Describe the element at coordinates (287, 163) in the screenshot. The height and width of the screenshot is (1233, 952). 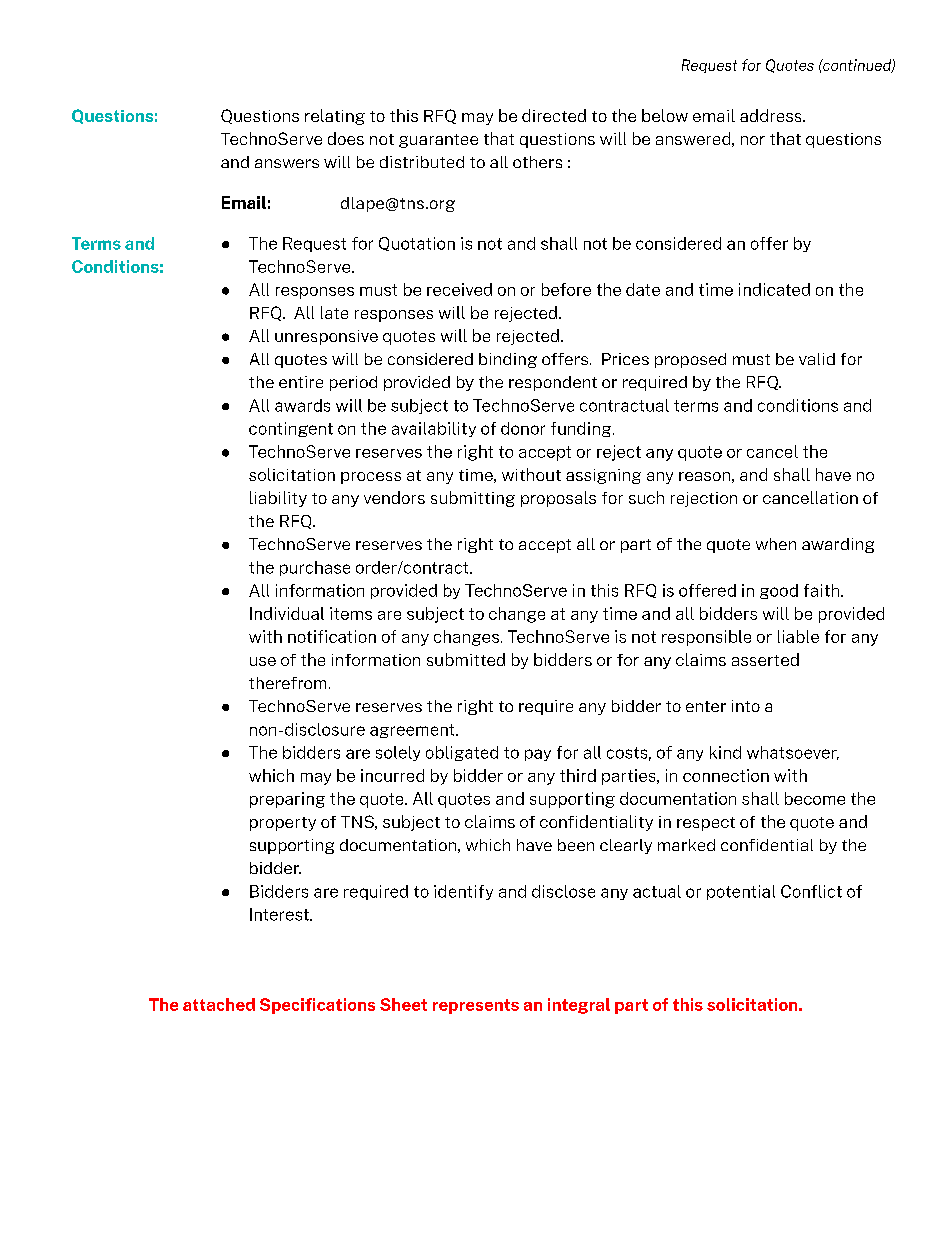
I see `answers` at that location.
